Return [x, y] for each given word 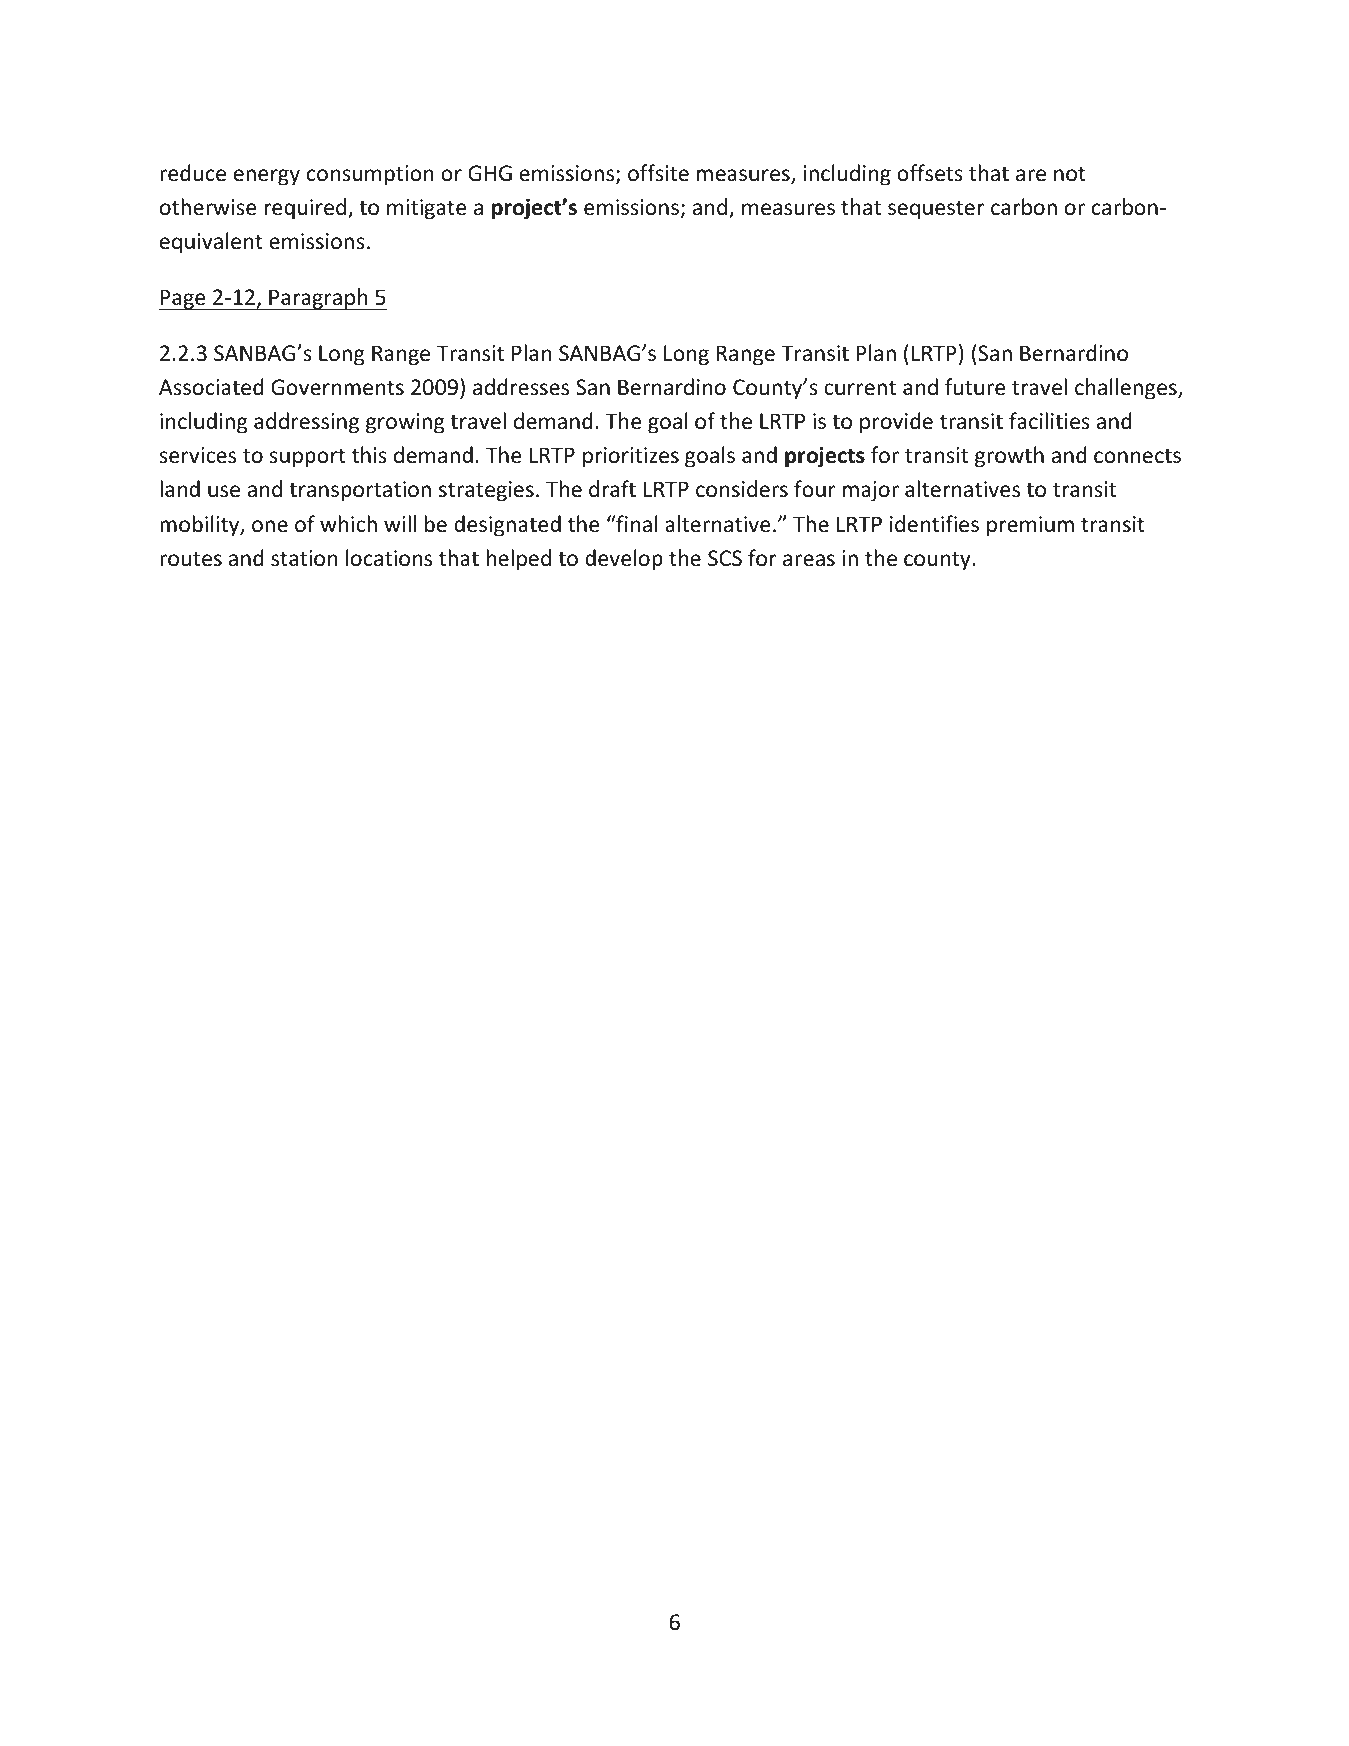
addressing [306, 423]
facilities [1049, 421]
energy [267, 177]
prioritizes [631, 457]
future [975, 387]
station [304, 558]
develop [624, 560]
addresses [521, 387]
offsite [658, 173]
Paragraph [318, 299]
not [1070, 174]
